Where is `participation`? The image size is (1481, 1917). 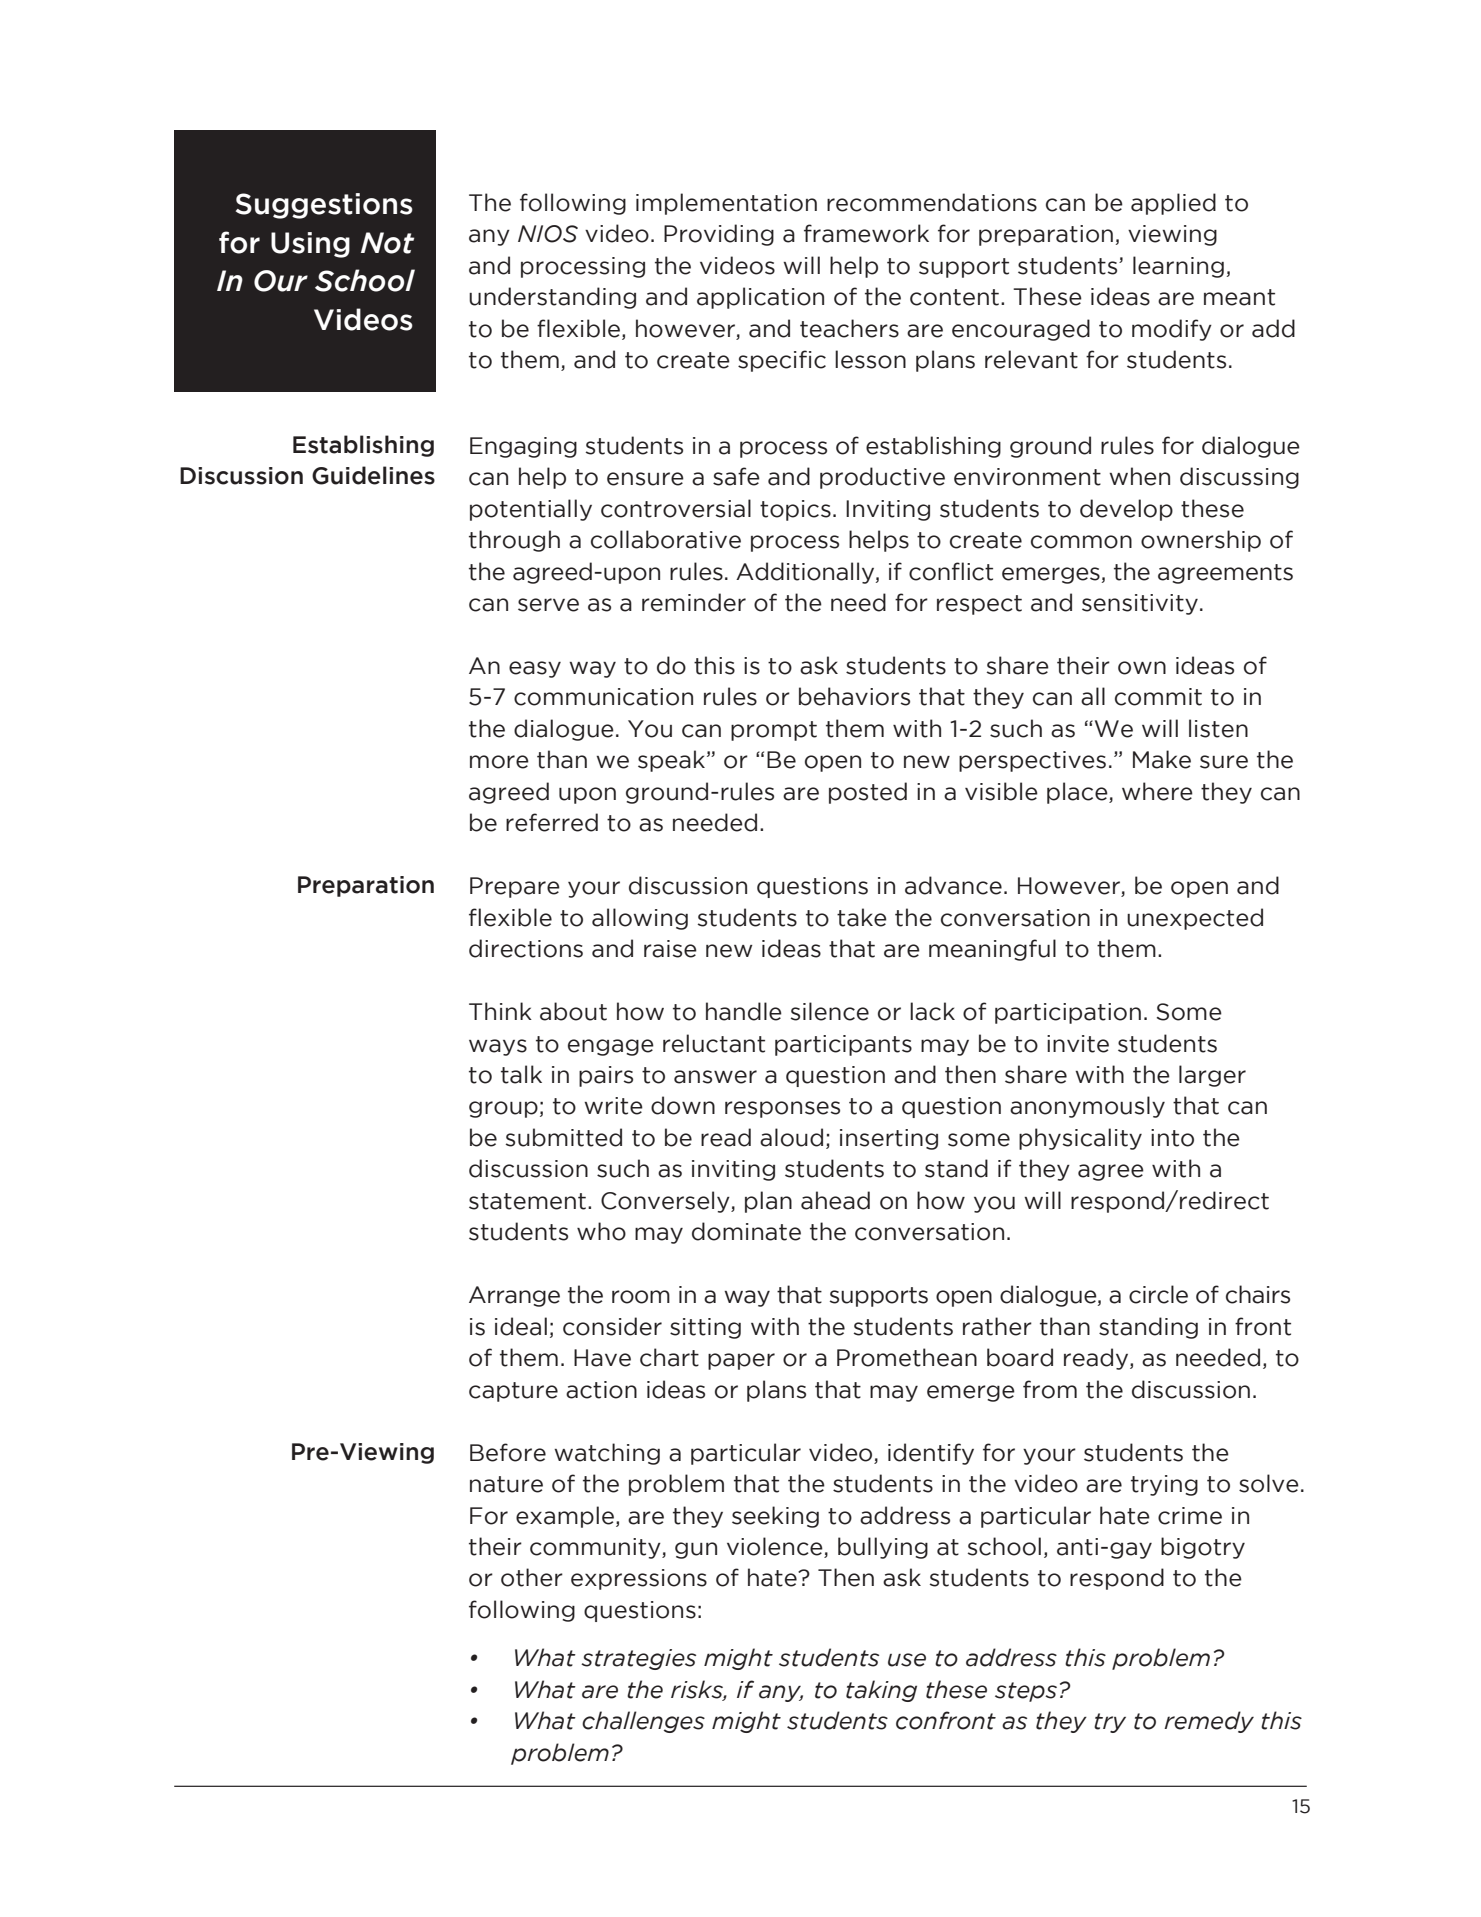 participation is located at coordinates (1068, 1013).
